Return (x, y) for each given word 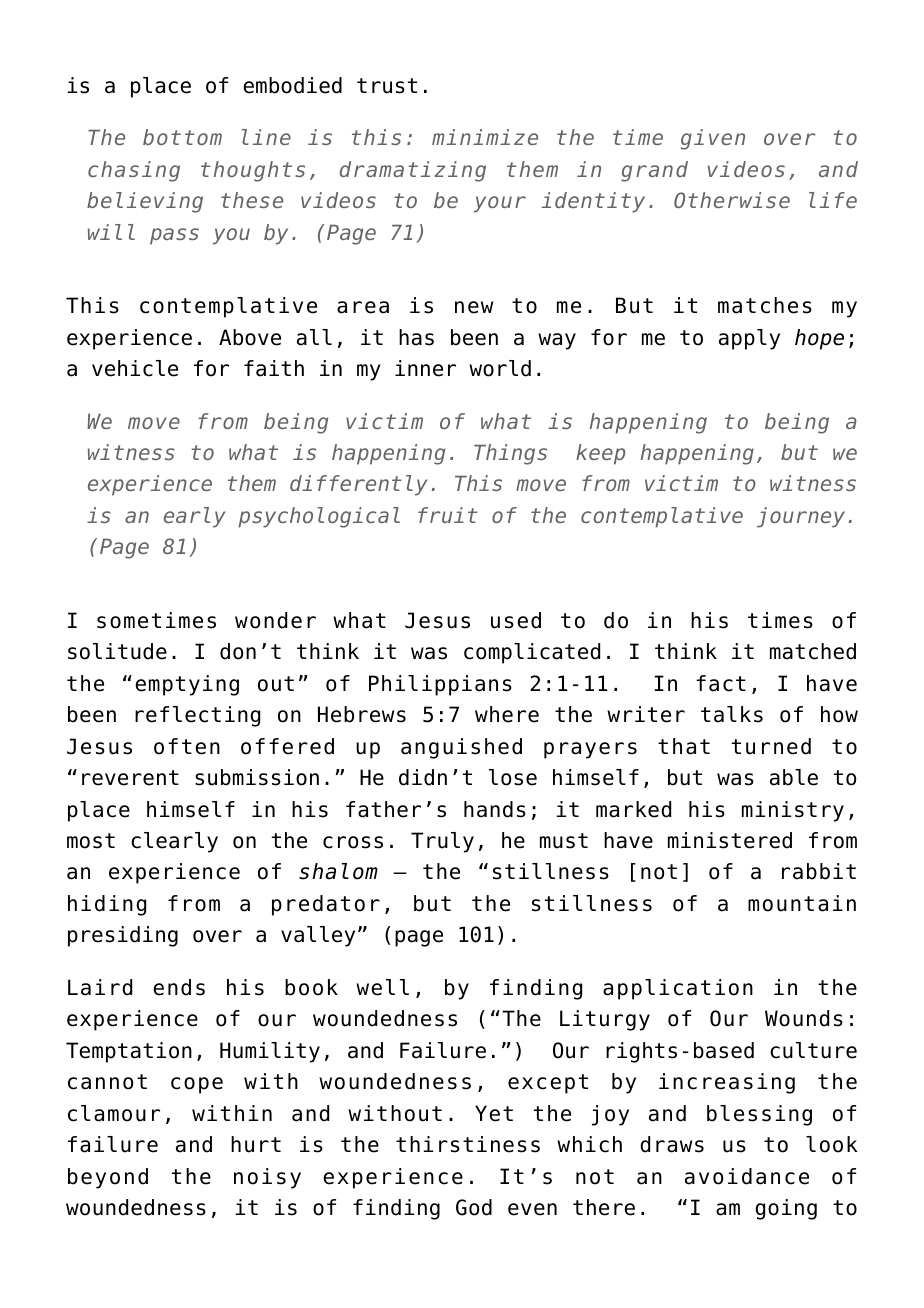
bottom (182, 137)
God (474, 1207)
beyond (108, 1178)
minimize (485, 137)
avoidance (747, 1176)
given (713, 139)
